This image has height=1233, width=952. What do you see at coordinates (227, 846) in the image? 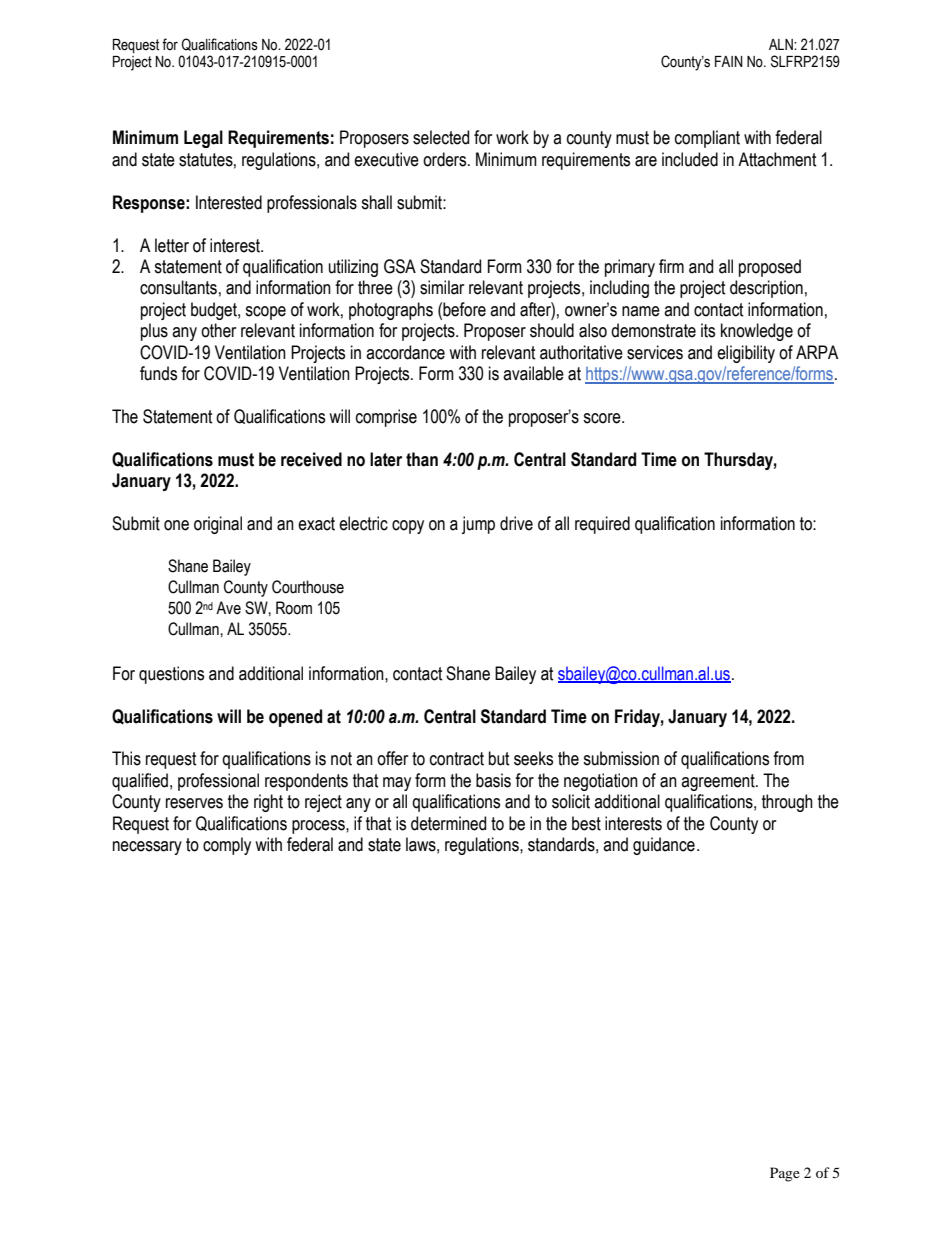
I see `comply` at bounding box center [227, 846].
